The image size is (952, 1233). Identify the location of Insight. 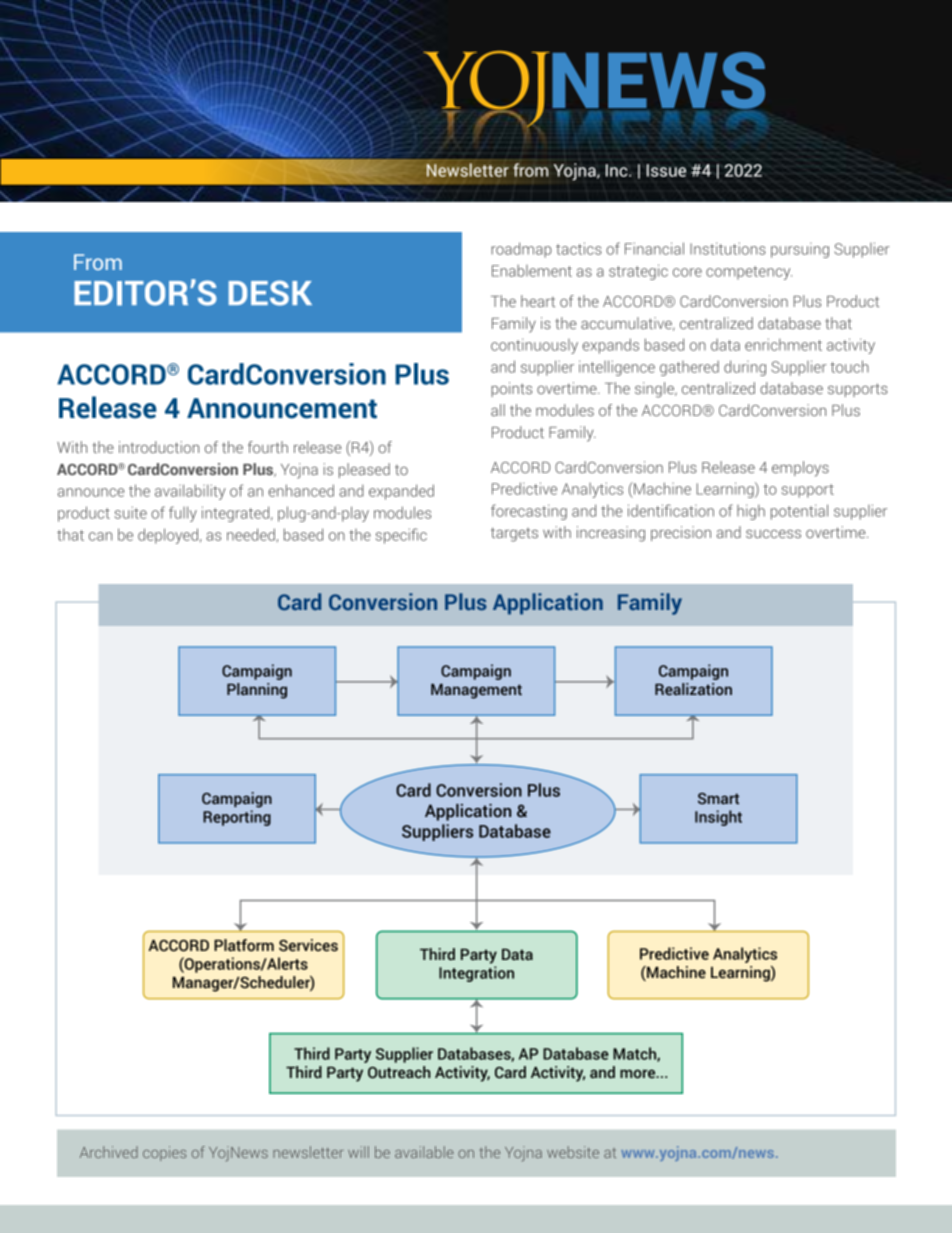
(718, 818).
